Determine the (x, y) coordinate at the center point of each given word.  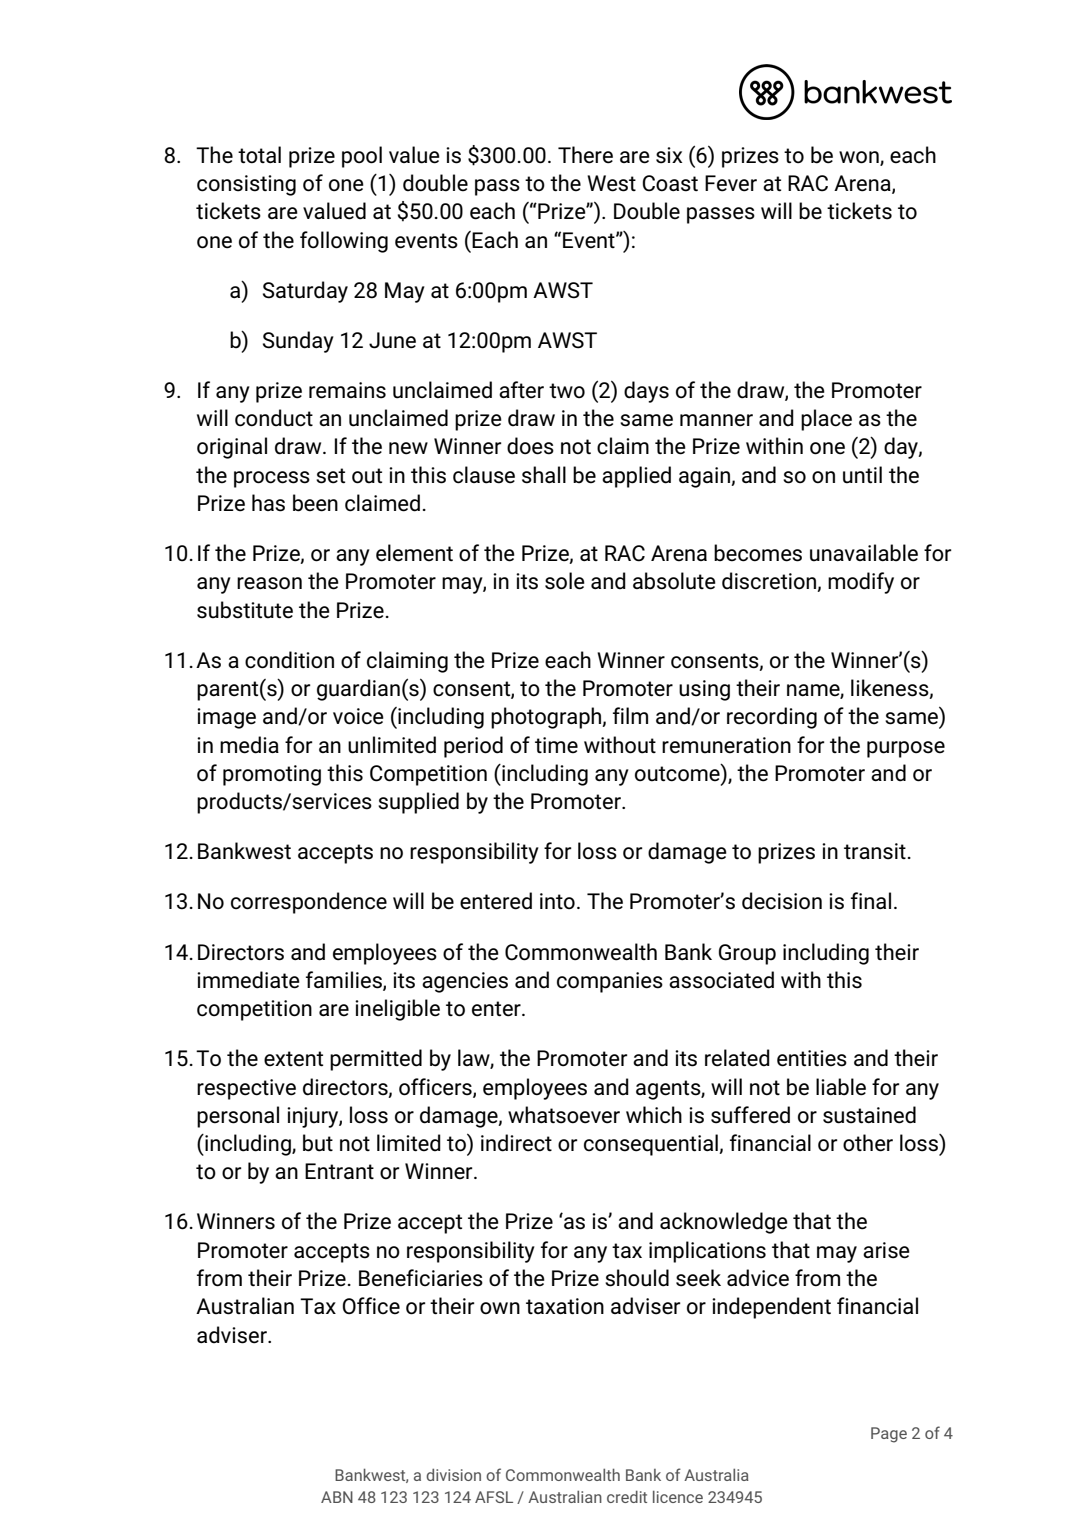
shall (544, 475)
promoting (272, 775)
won (860, 158)
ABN (337, 1497)
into (557, 901)
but (318, 1143)
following (344, 242)
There (585, 155)
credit (627, 1496)
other (868, 1143)
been (315, 503)
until (862, 475)
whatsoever (564, 1115)
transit (875, 851)
